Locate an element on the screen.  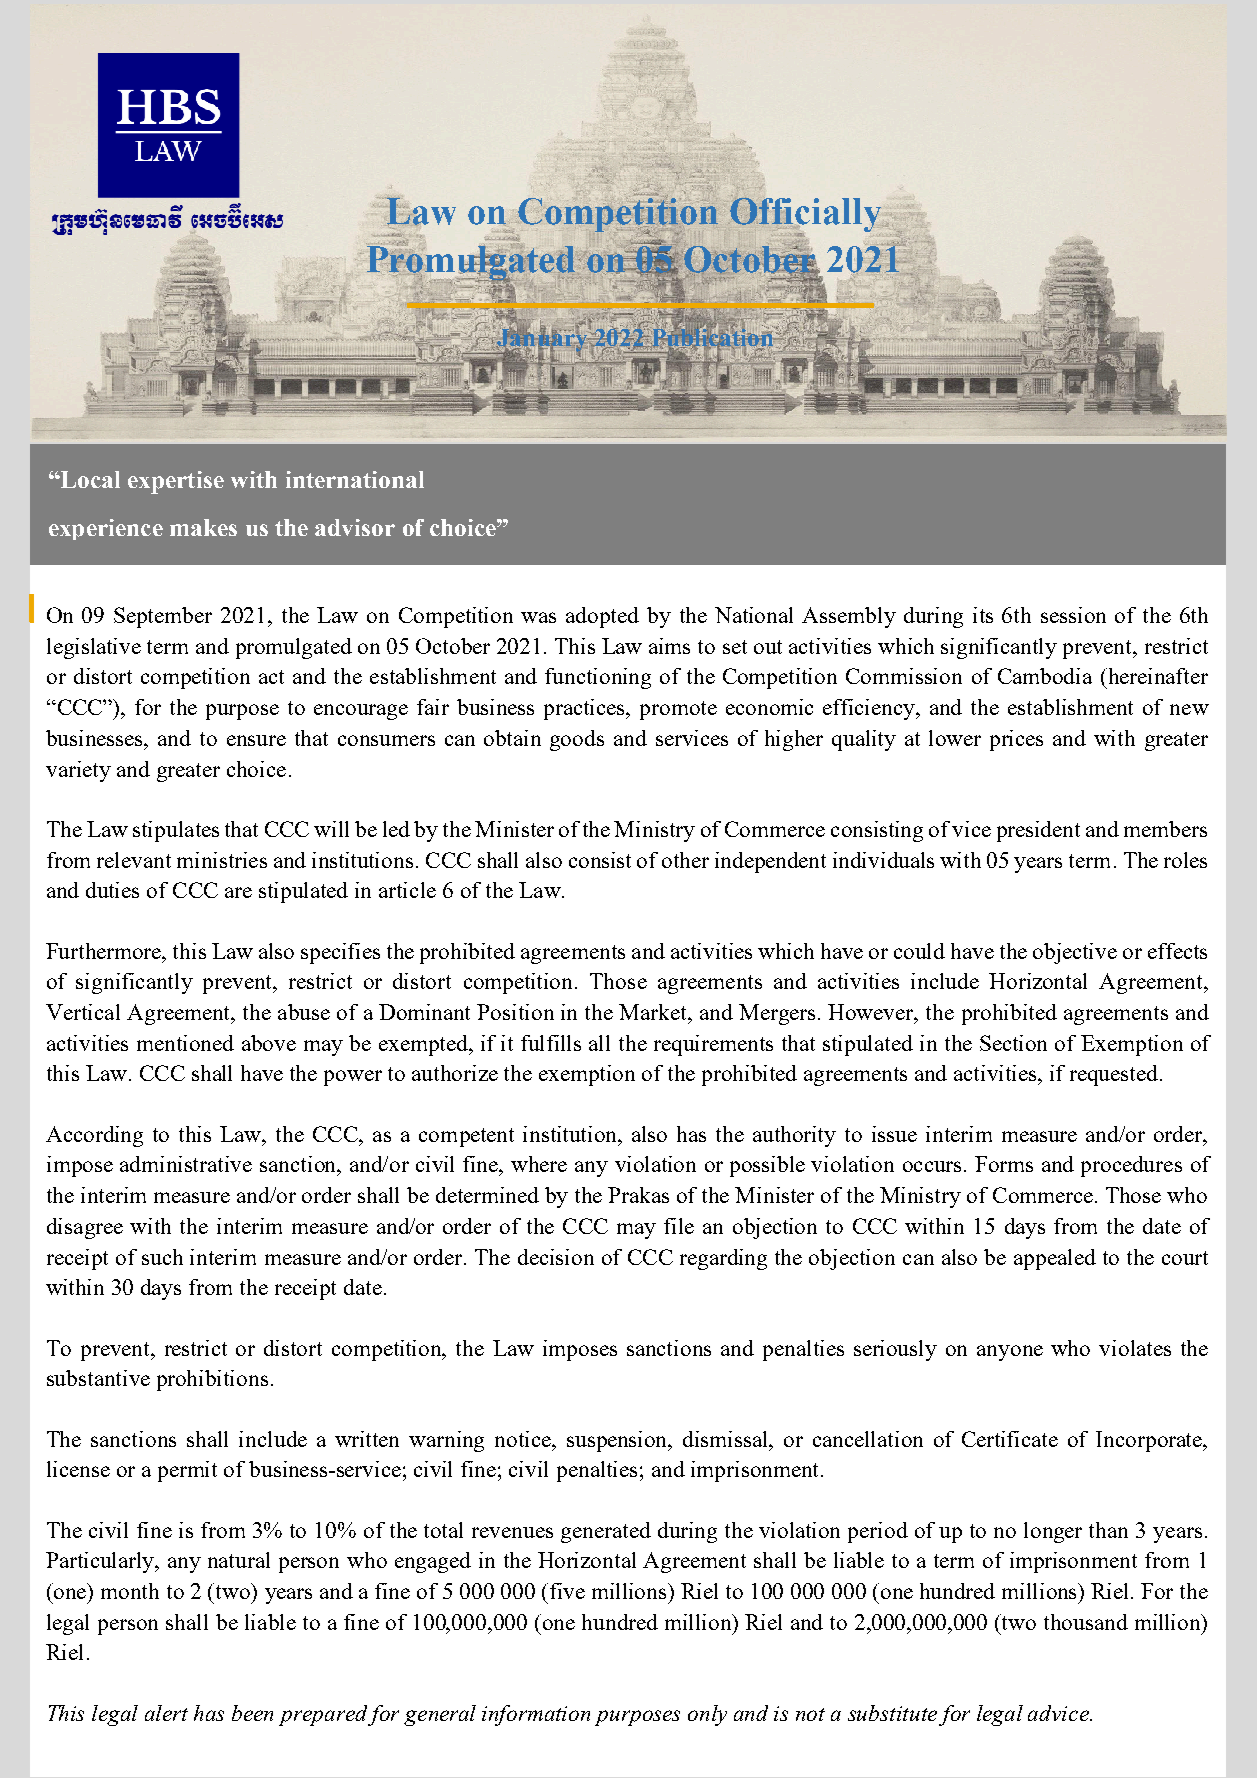
thousand is located at coordinates (1086, 1622).
